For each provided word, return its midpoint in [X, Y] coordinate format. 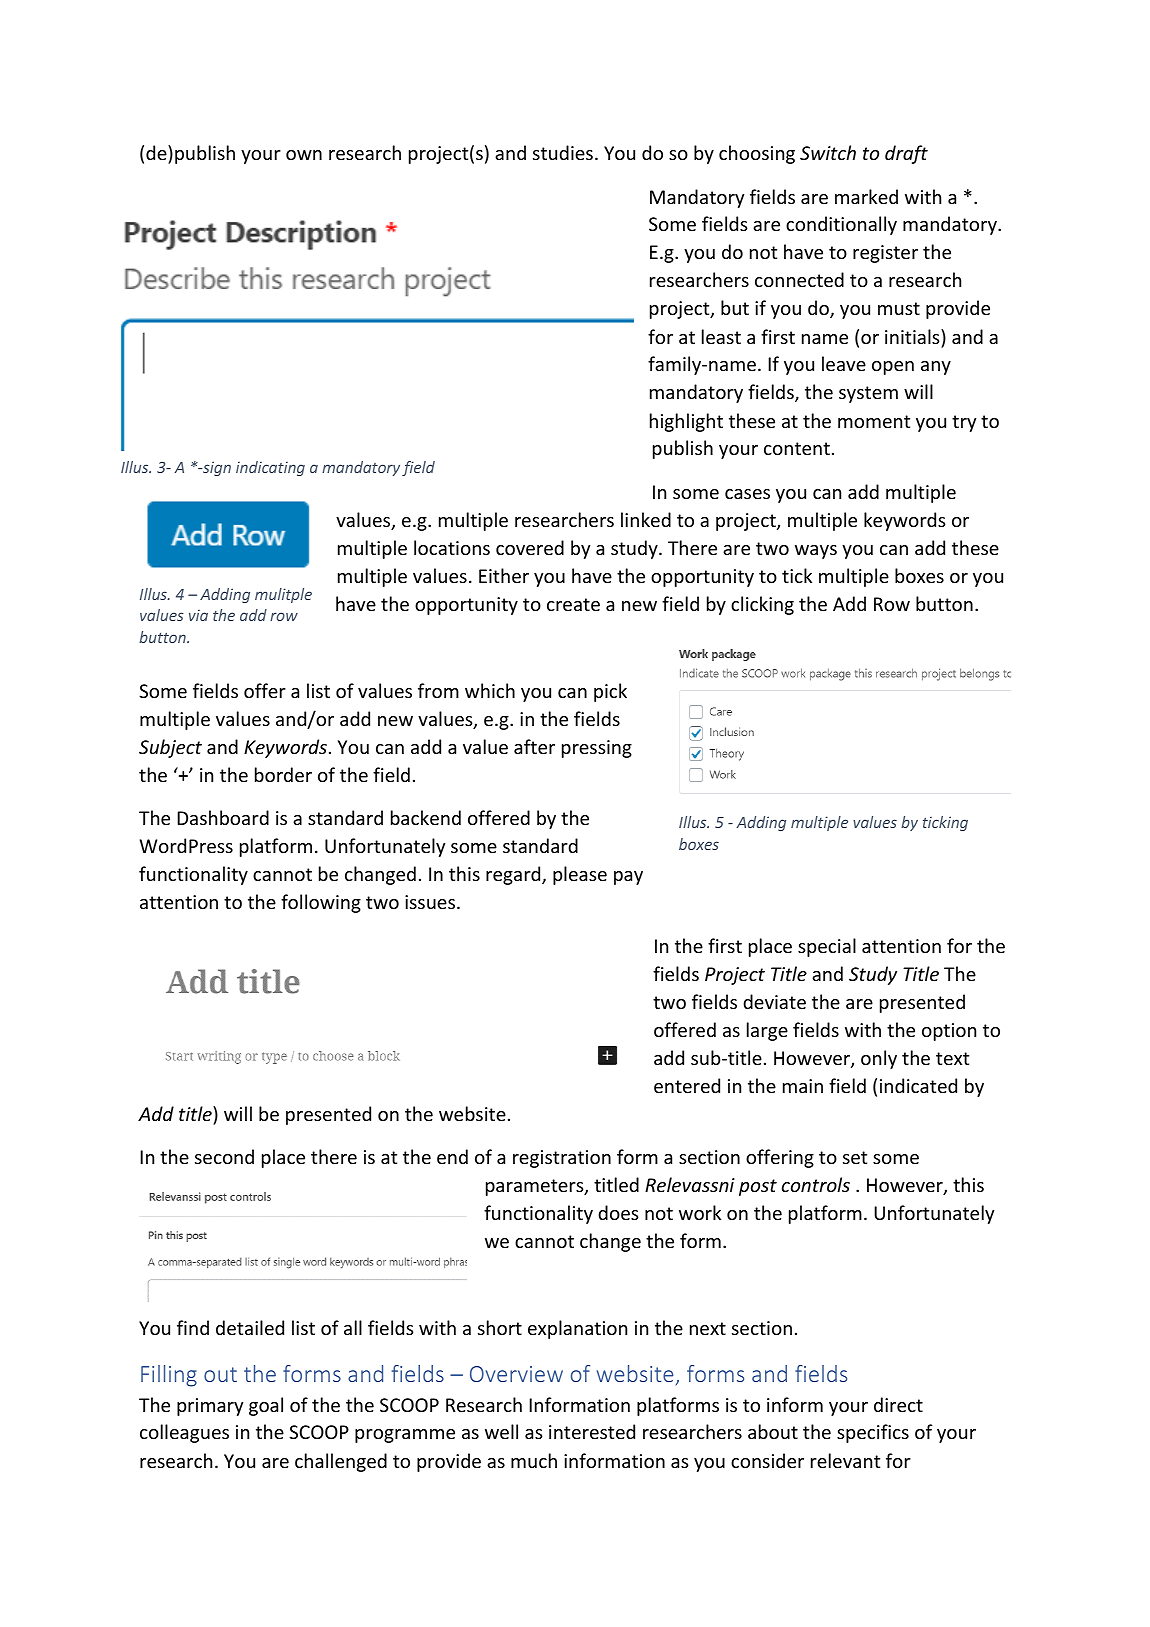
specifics [873, 1433]
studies [563, 152]
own [304, 155]
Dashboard [223, 817]
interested [592, 1431]
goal [266, 1406]
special [827, 947]
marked [866, 196]
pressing [597, 749]
